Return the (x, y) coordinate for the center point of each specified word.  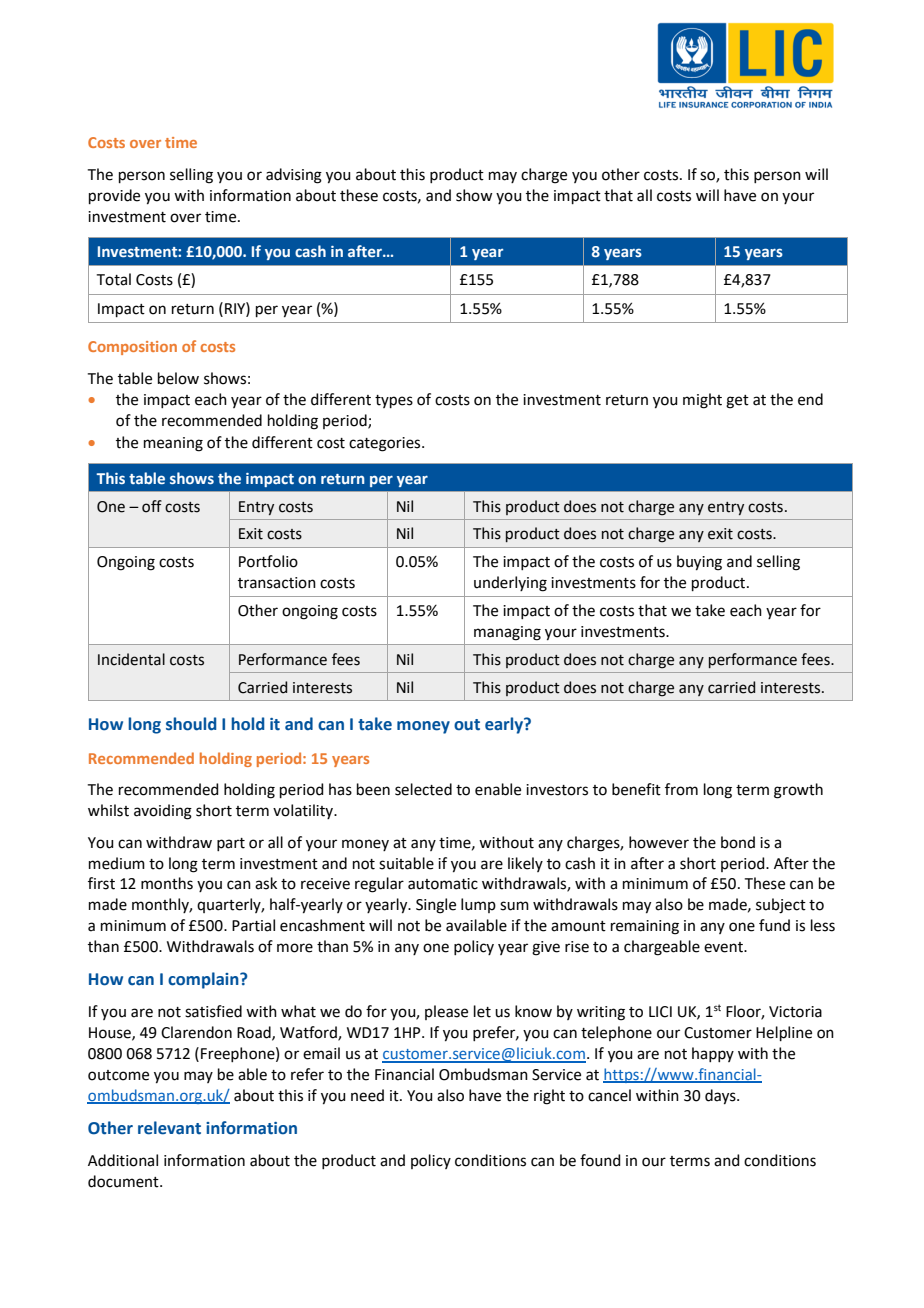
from (681, 789)
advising (294, 176)
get (737, 402)
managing (507, 633)
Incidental (131, 659)
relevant (169, 1128)
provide (114, 196)
